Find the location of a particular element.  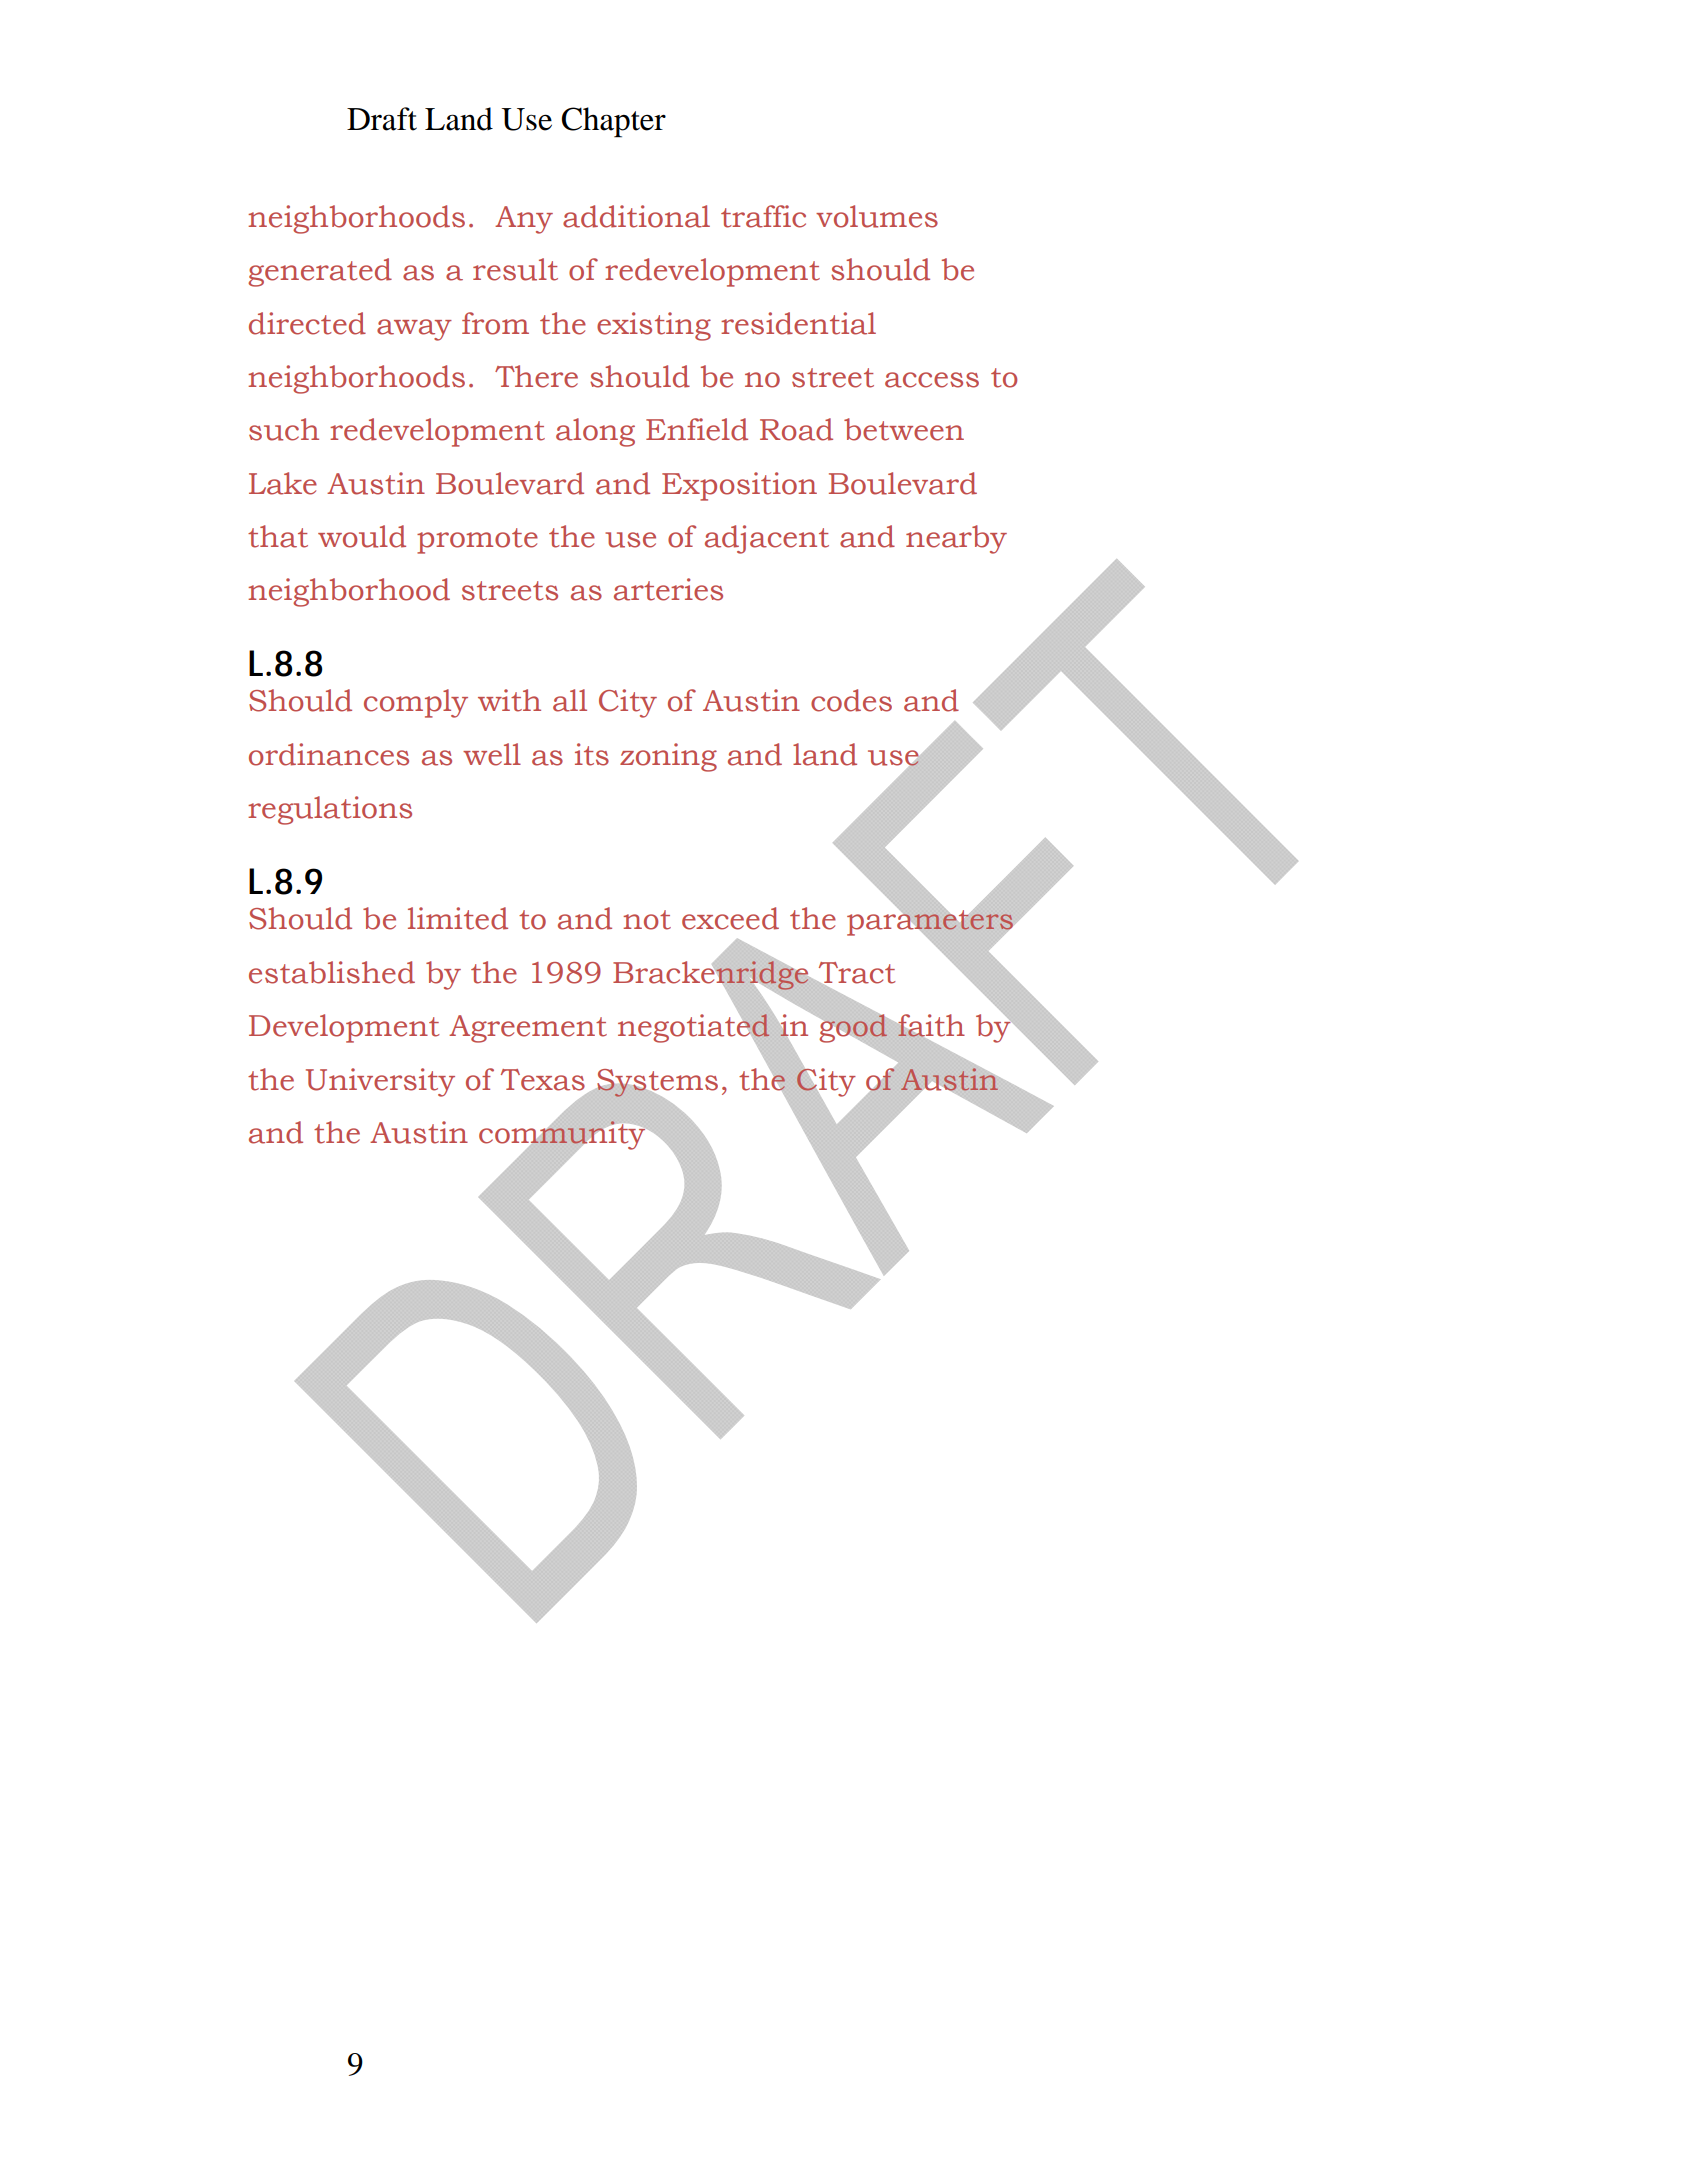

Chapter is located at coordinates (614, 122).
